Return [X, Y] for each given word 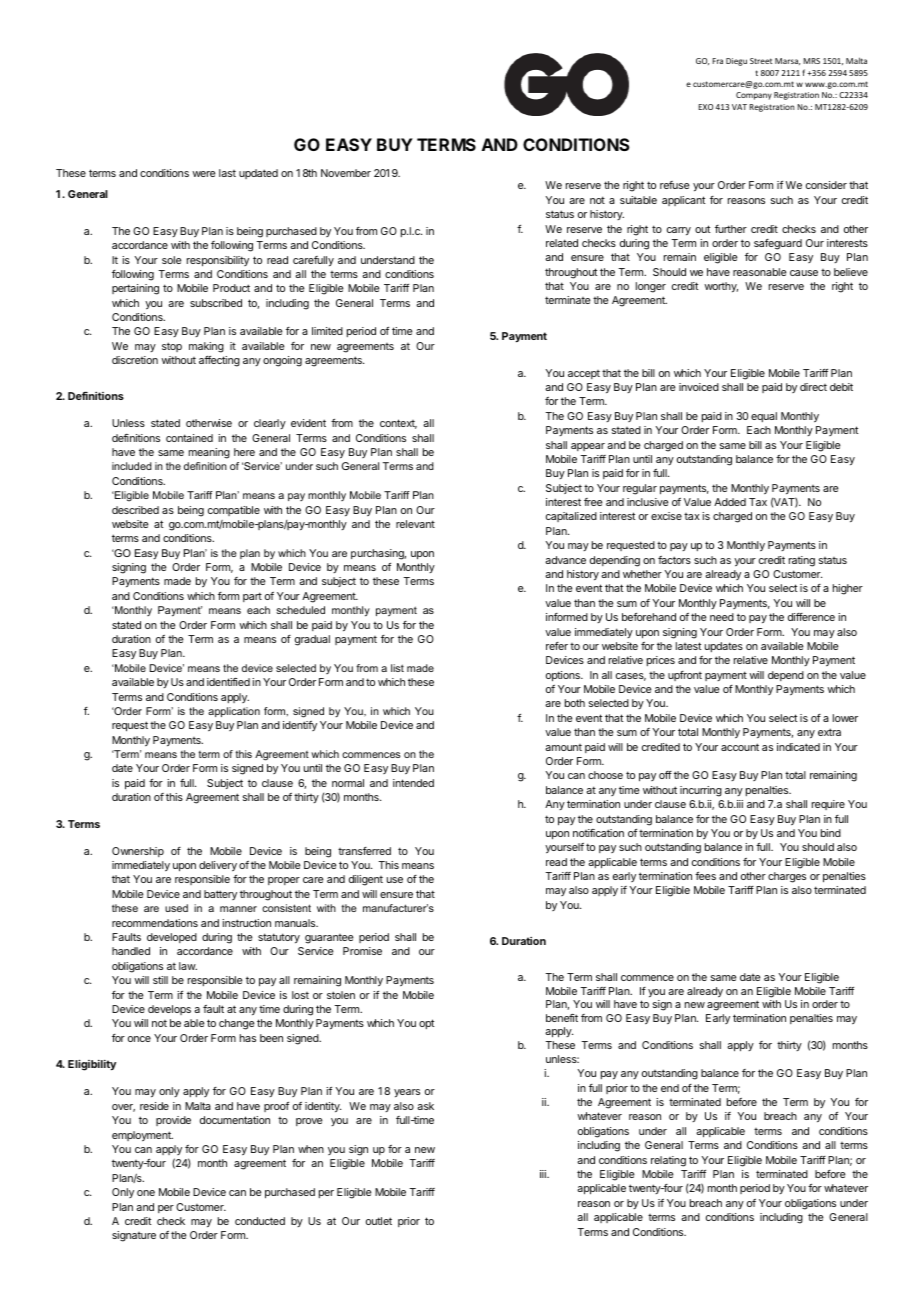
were [203, 174]
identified [228, 682]
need [722, 617]
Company [754, 96]
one [146, 1193]
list [397, 668]
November [346, 173]
